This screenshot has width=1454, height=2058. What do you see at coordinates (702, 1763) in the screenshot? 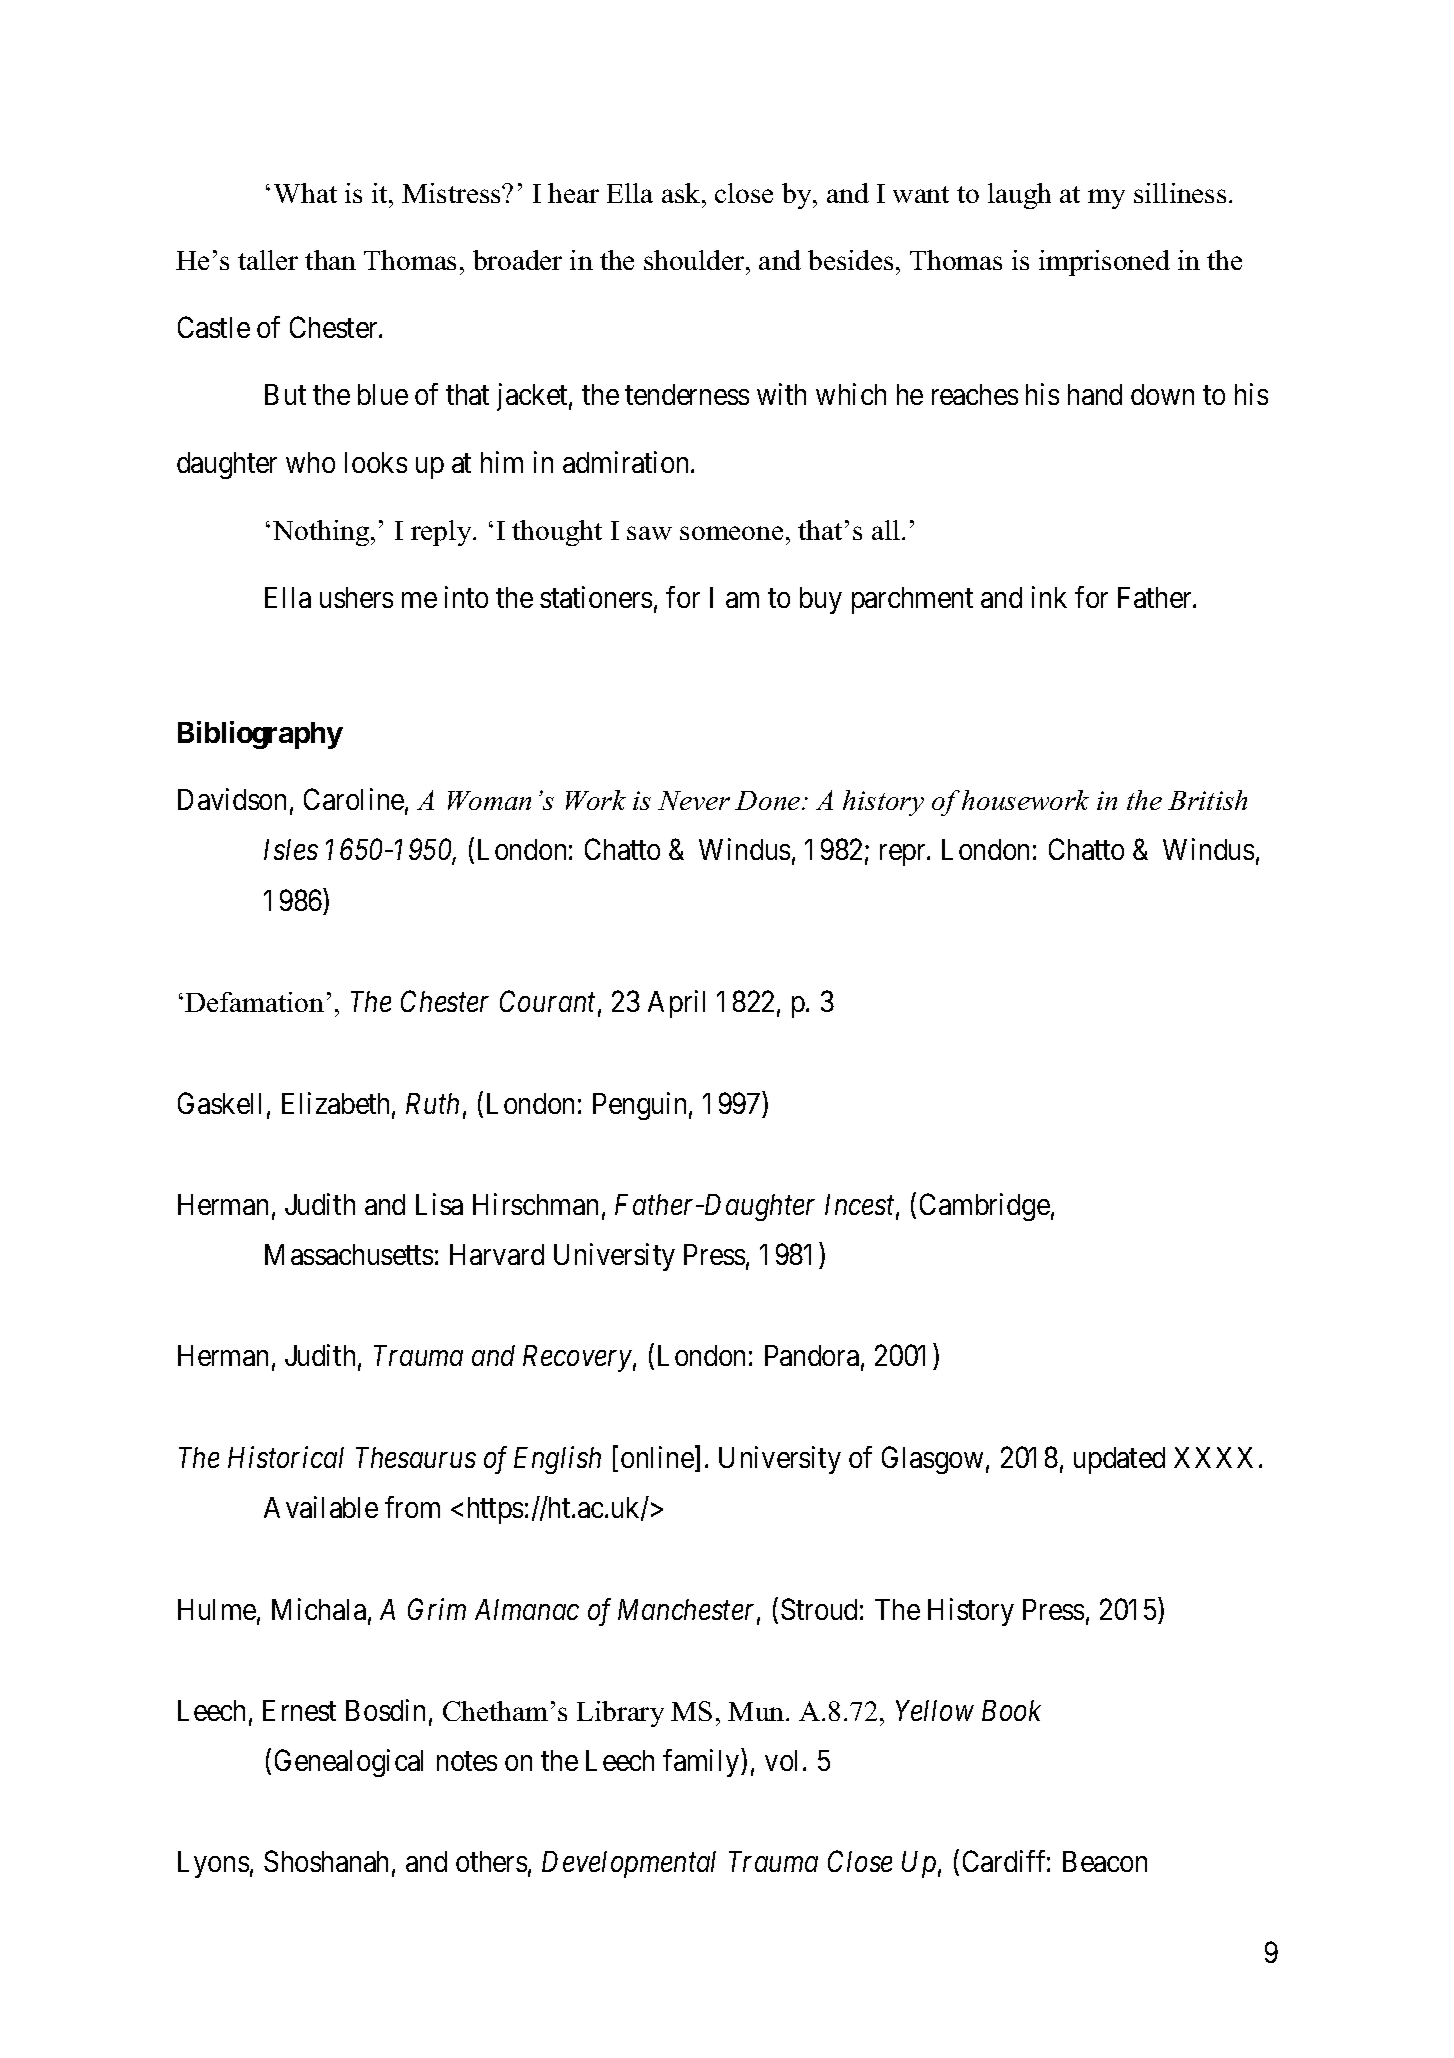
I see `family` at bounding box center [702, 1763].
